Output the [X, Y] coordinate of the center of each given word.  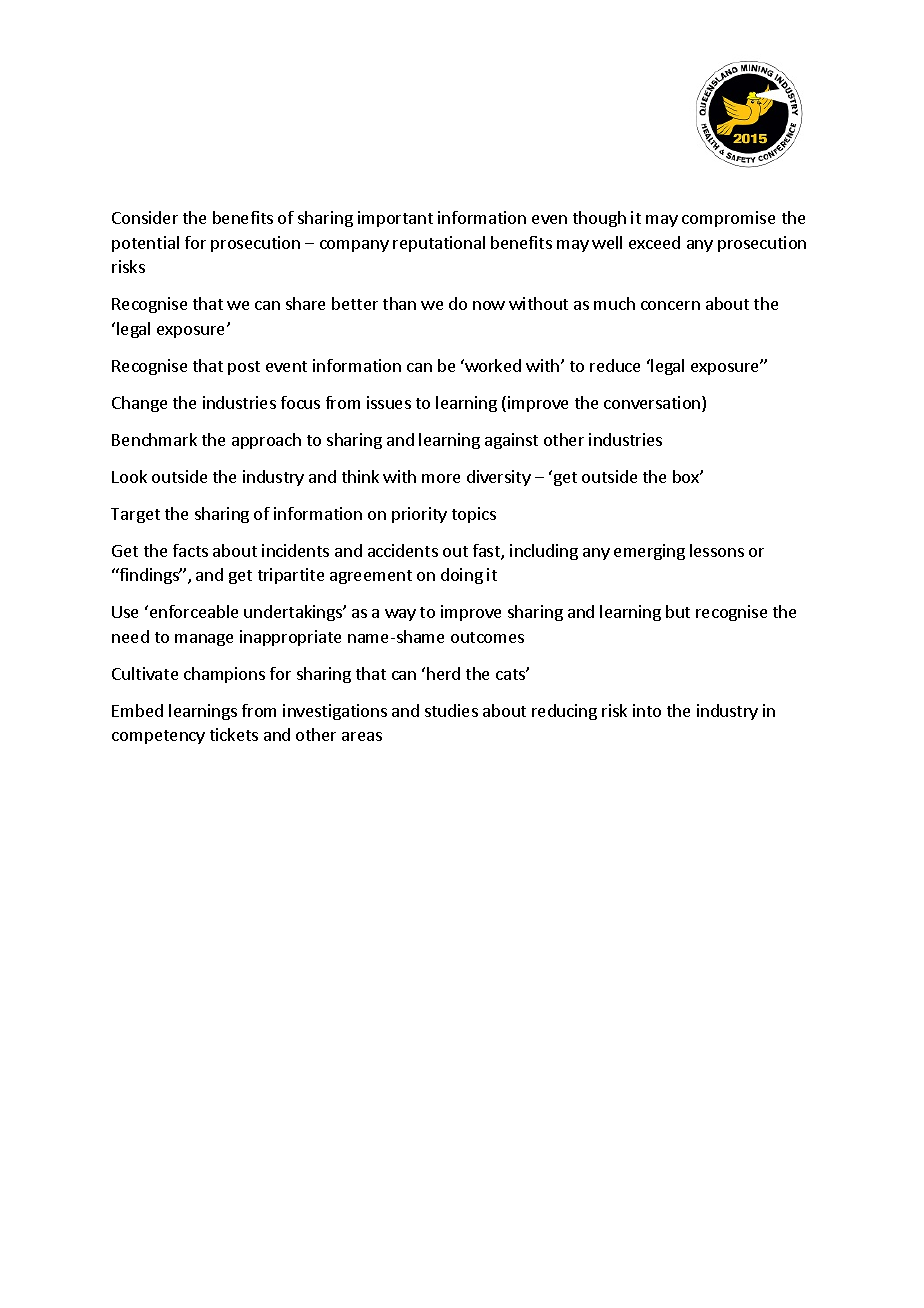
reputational [439, 244]
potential [145, 244]
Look [129, 476]
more [441, 478]
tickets [234, 734]
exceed [654, 242]
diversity [499, 478]
